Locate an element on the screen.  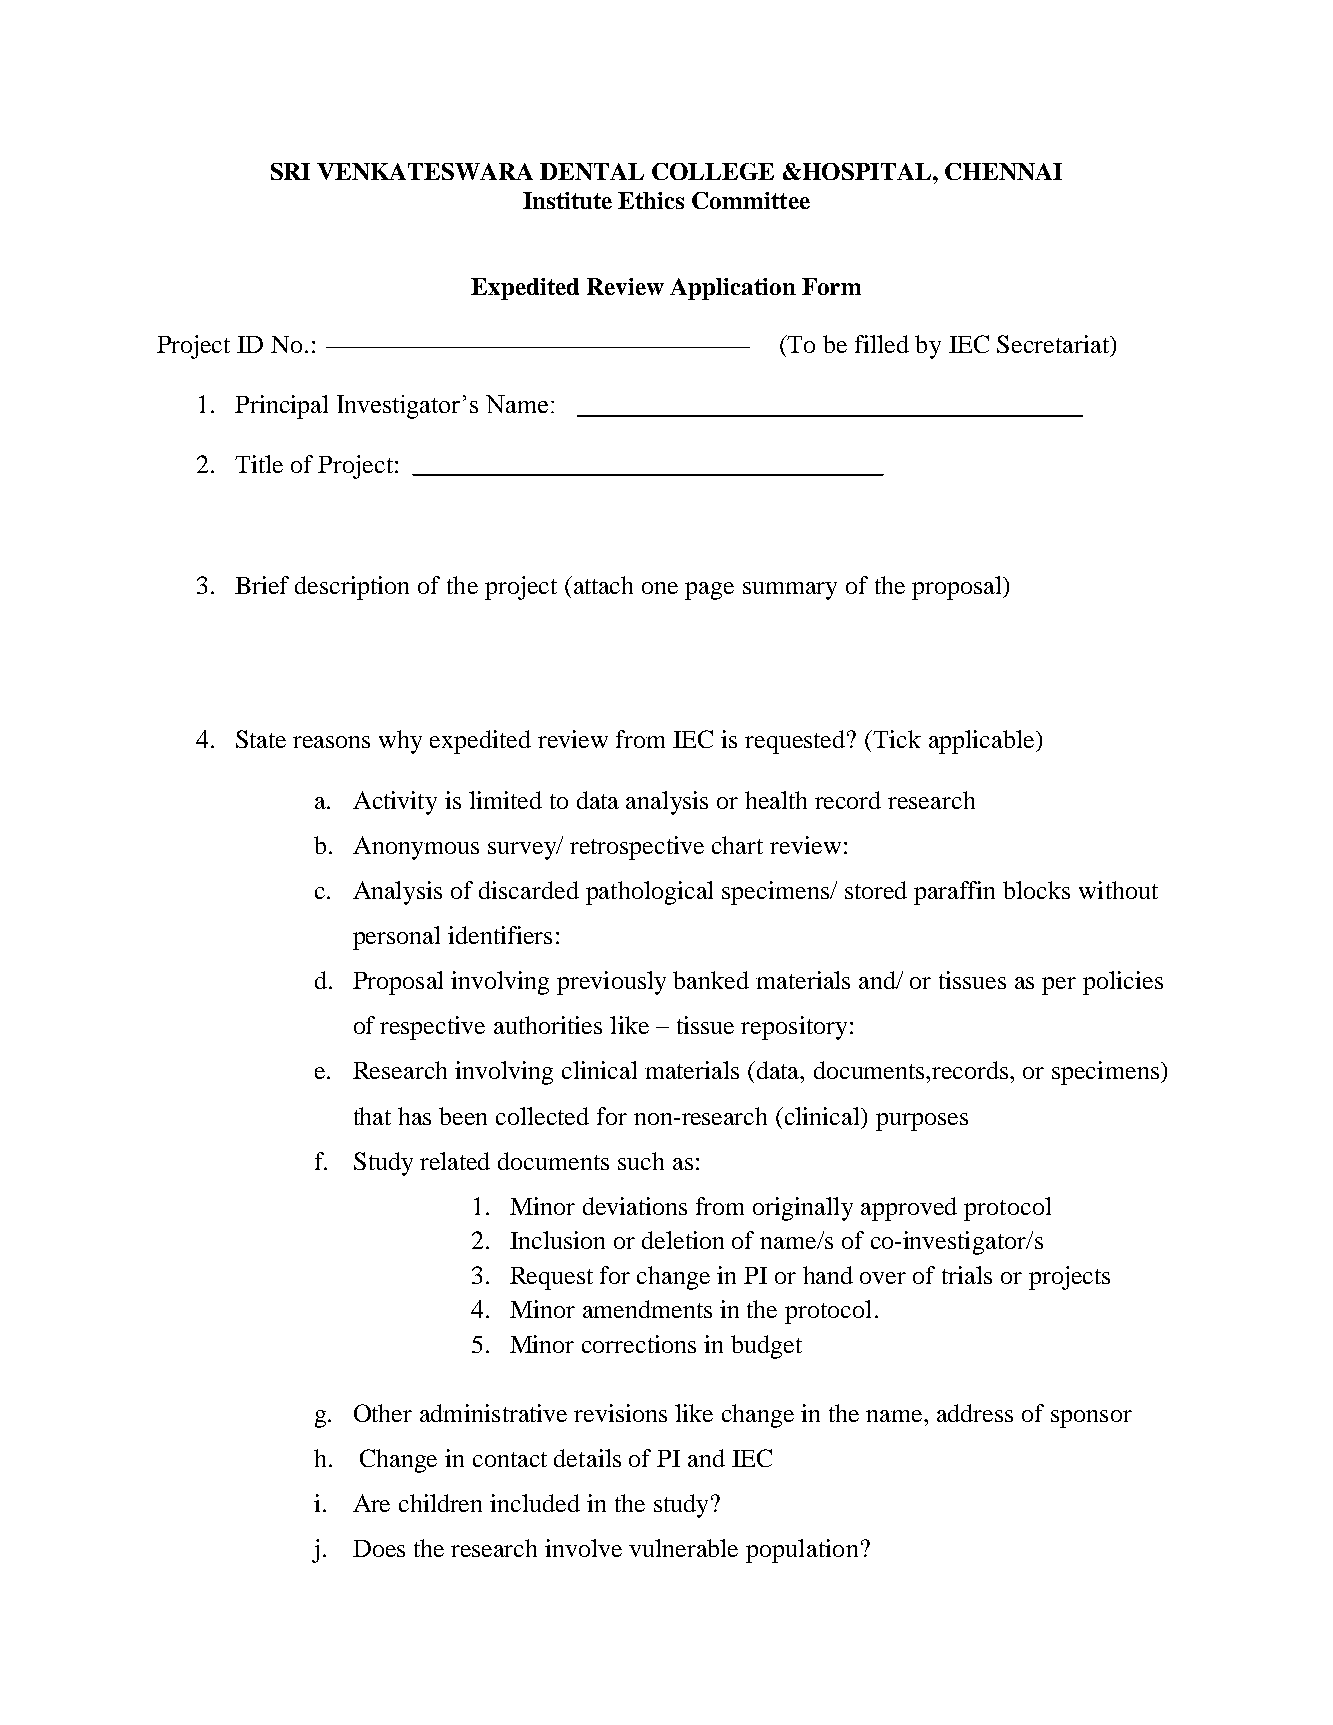
chart is located at coordinates (737, 845).
